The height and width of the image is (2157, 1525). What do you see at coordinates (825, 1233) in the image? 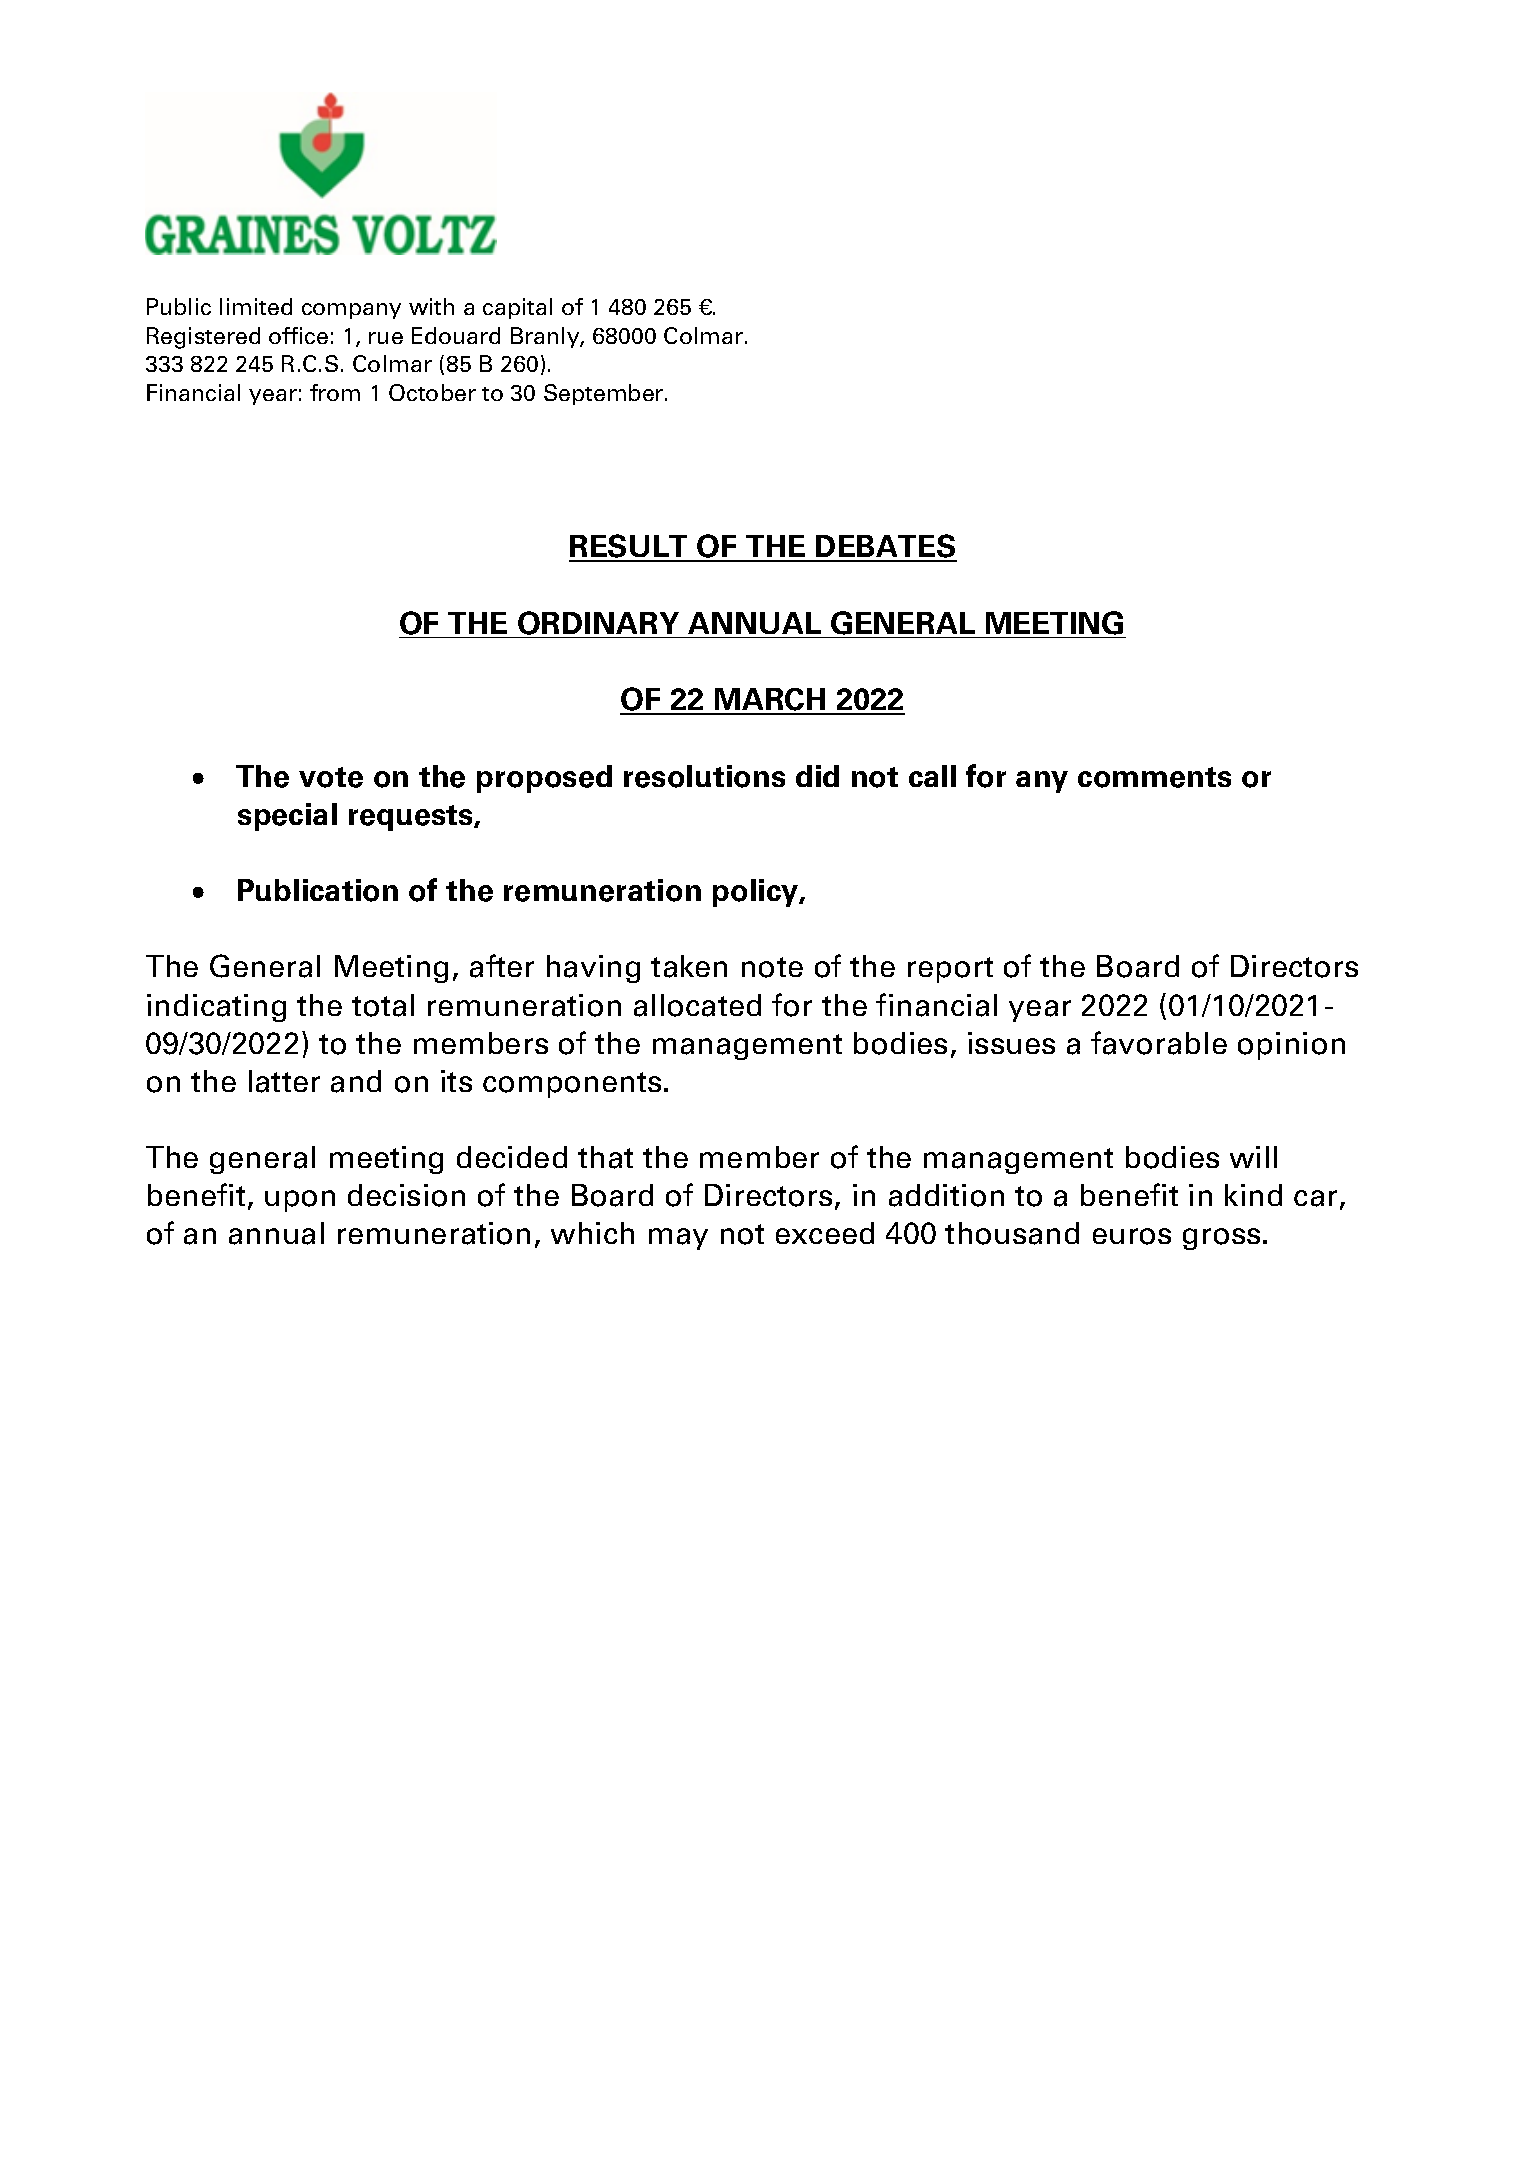
I see `exceed` at bounding box center [825, 1233].
